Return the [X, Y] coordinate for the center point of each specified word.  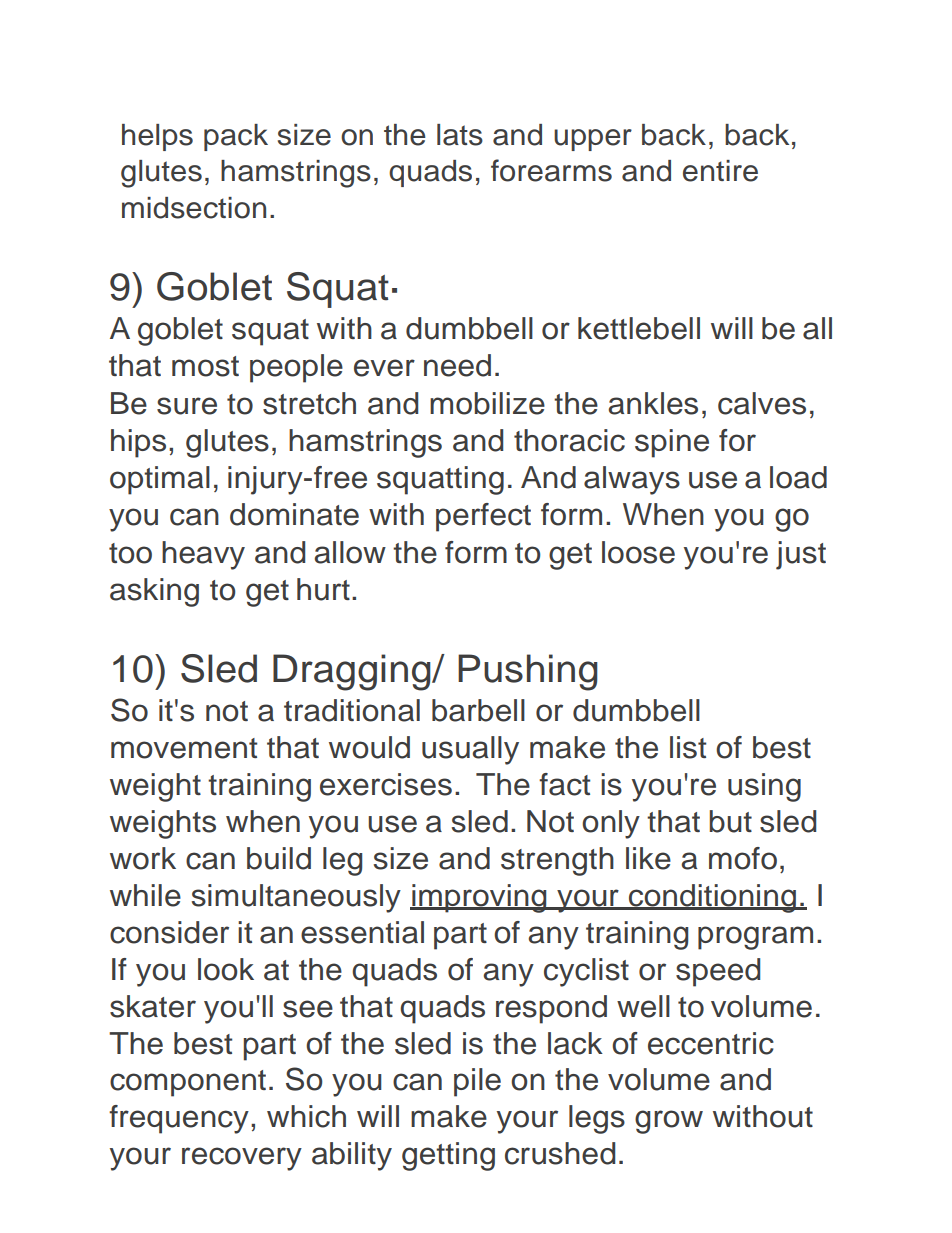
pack [236, 137]
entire [720, 171]
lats [460, 135]
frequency [179, 1119]
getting [448, 1156]
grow [669, 1122]
